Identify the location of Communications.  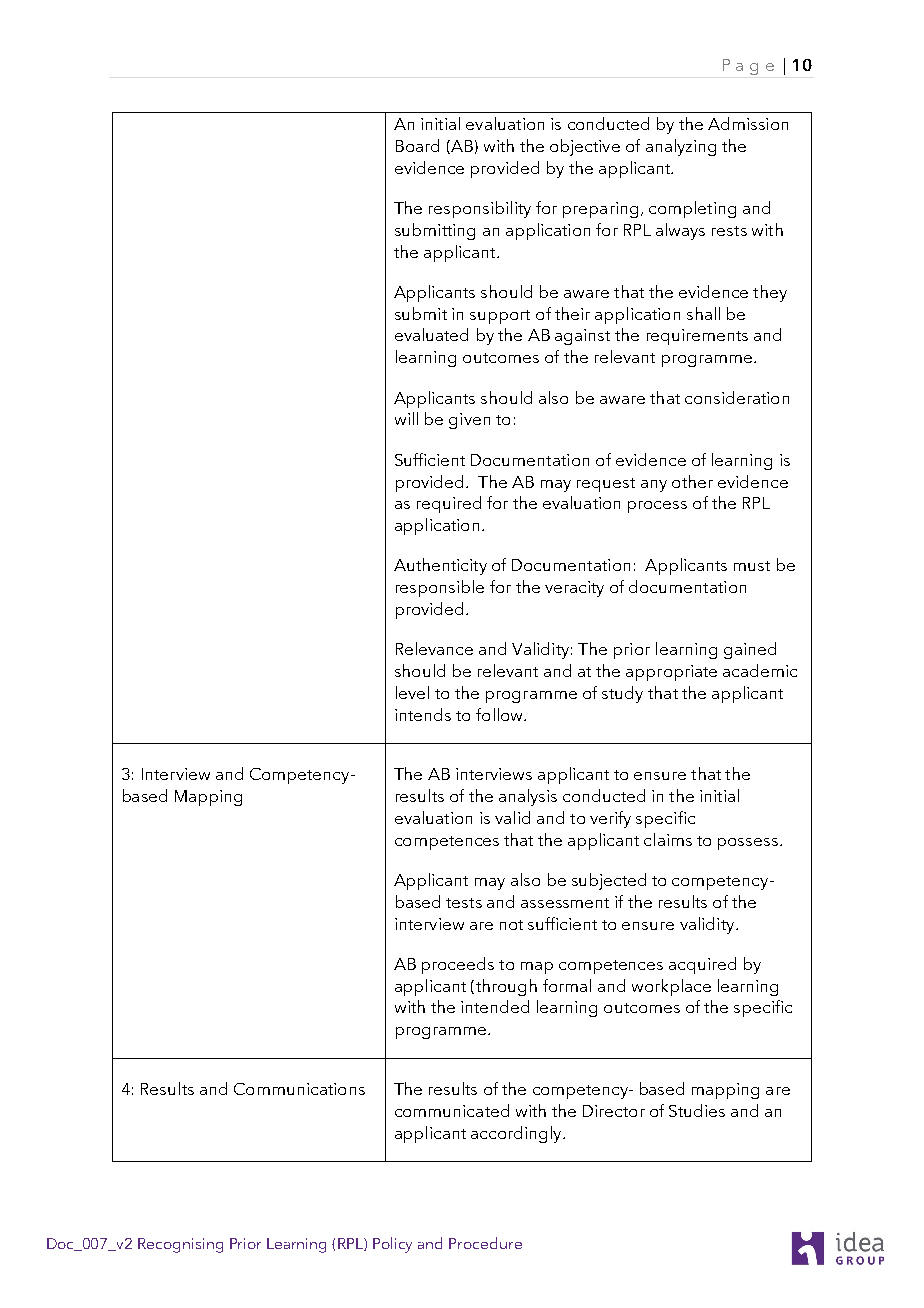
(299, 1089).
